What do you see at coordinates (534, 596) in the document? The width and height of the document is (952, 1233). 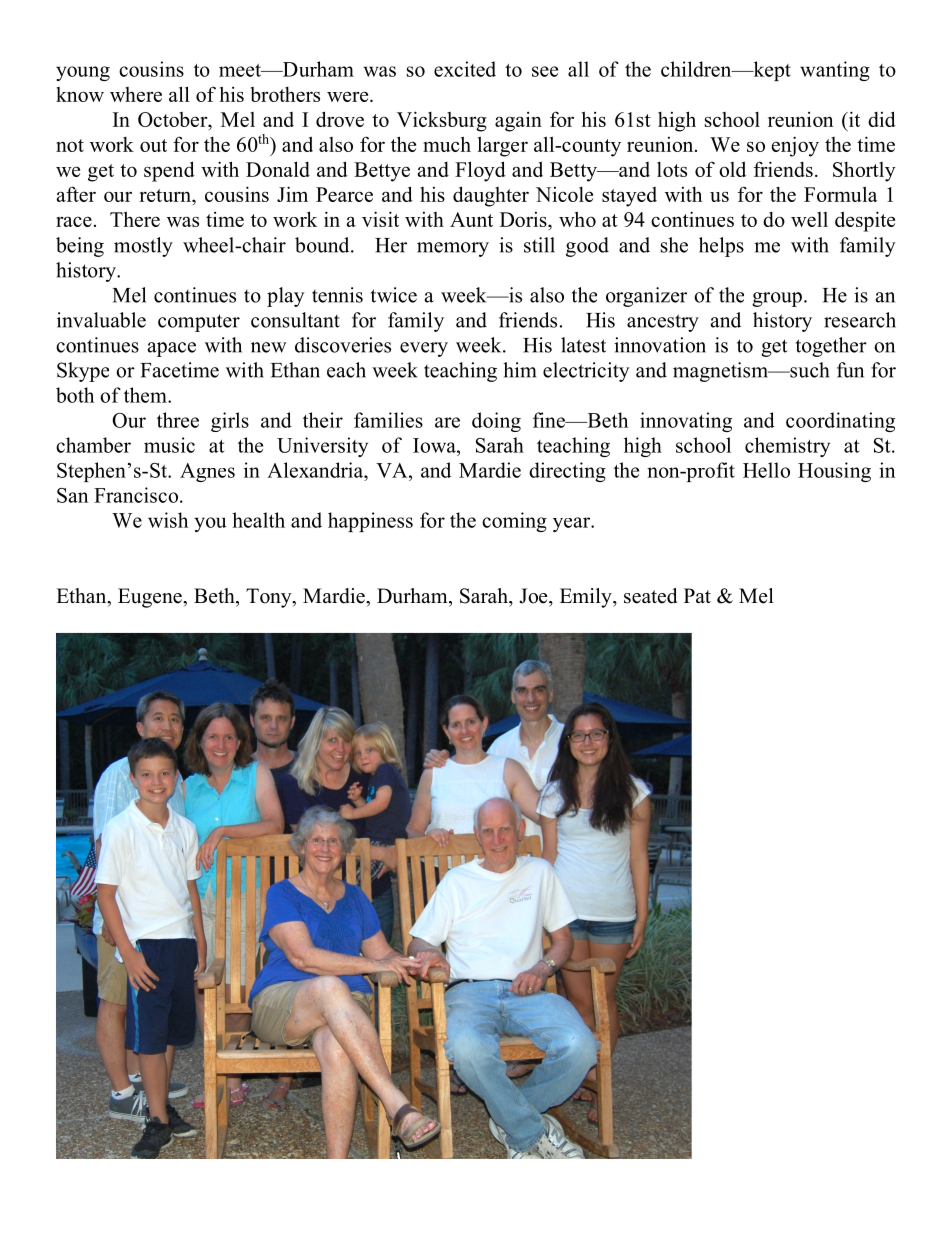 I see `Joe` at bounding box center [534, 596].
